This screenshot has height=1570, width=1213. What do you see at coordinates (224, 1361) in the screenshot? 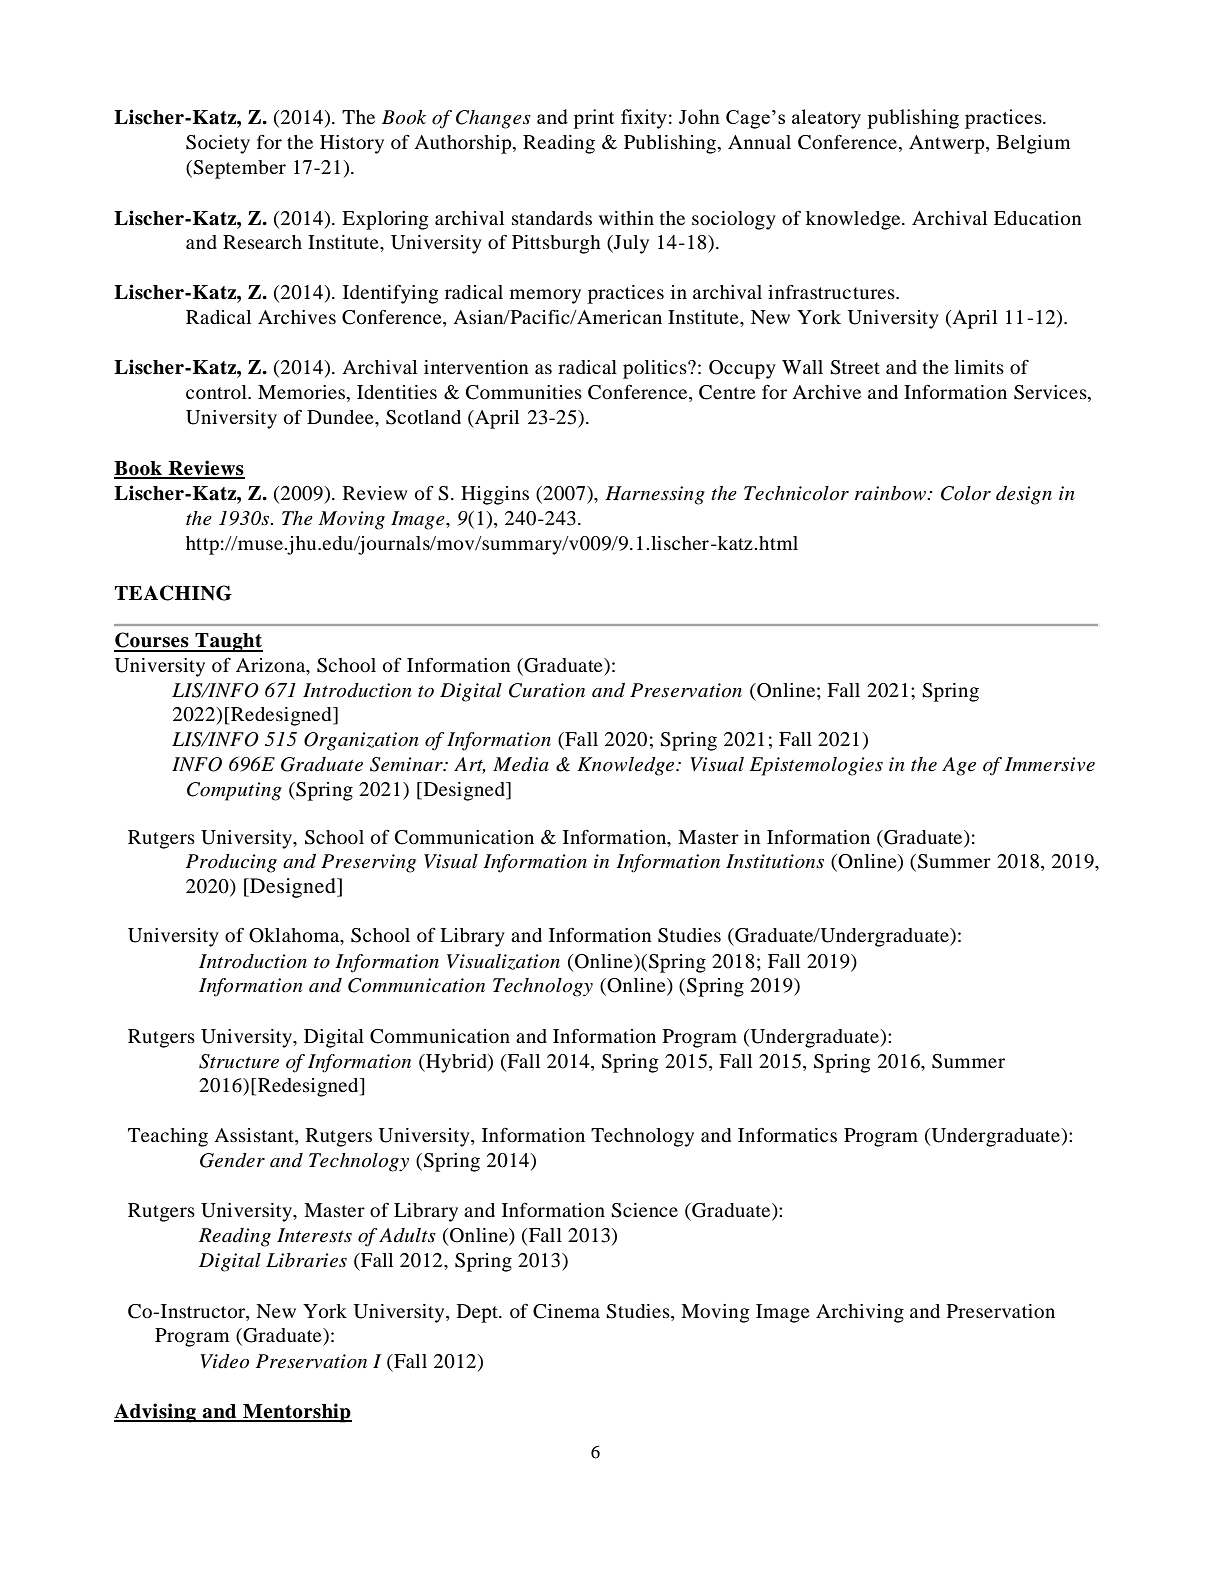
I see `Video` at bounding box center [224, 1361].
